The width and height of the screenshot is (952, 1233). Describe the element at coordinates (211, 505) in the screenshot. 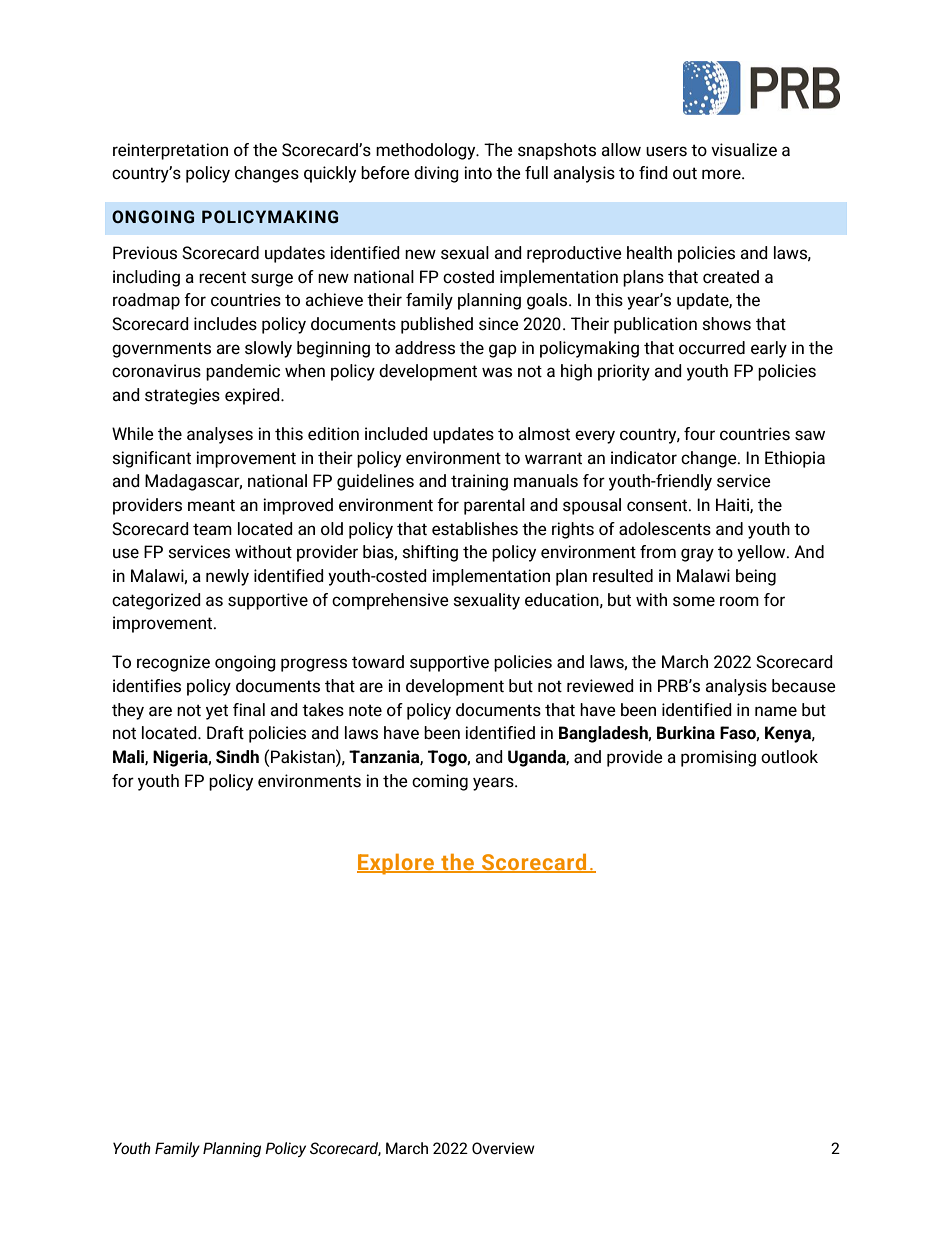

I see `meant` at that location.
